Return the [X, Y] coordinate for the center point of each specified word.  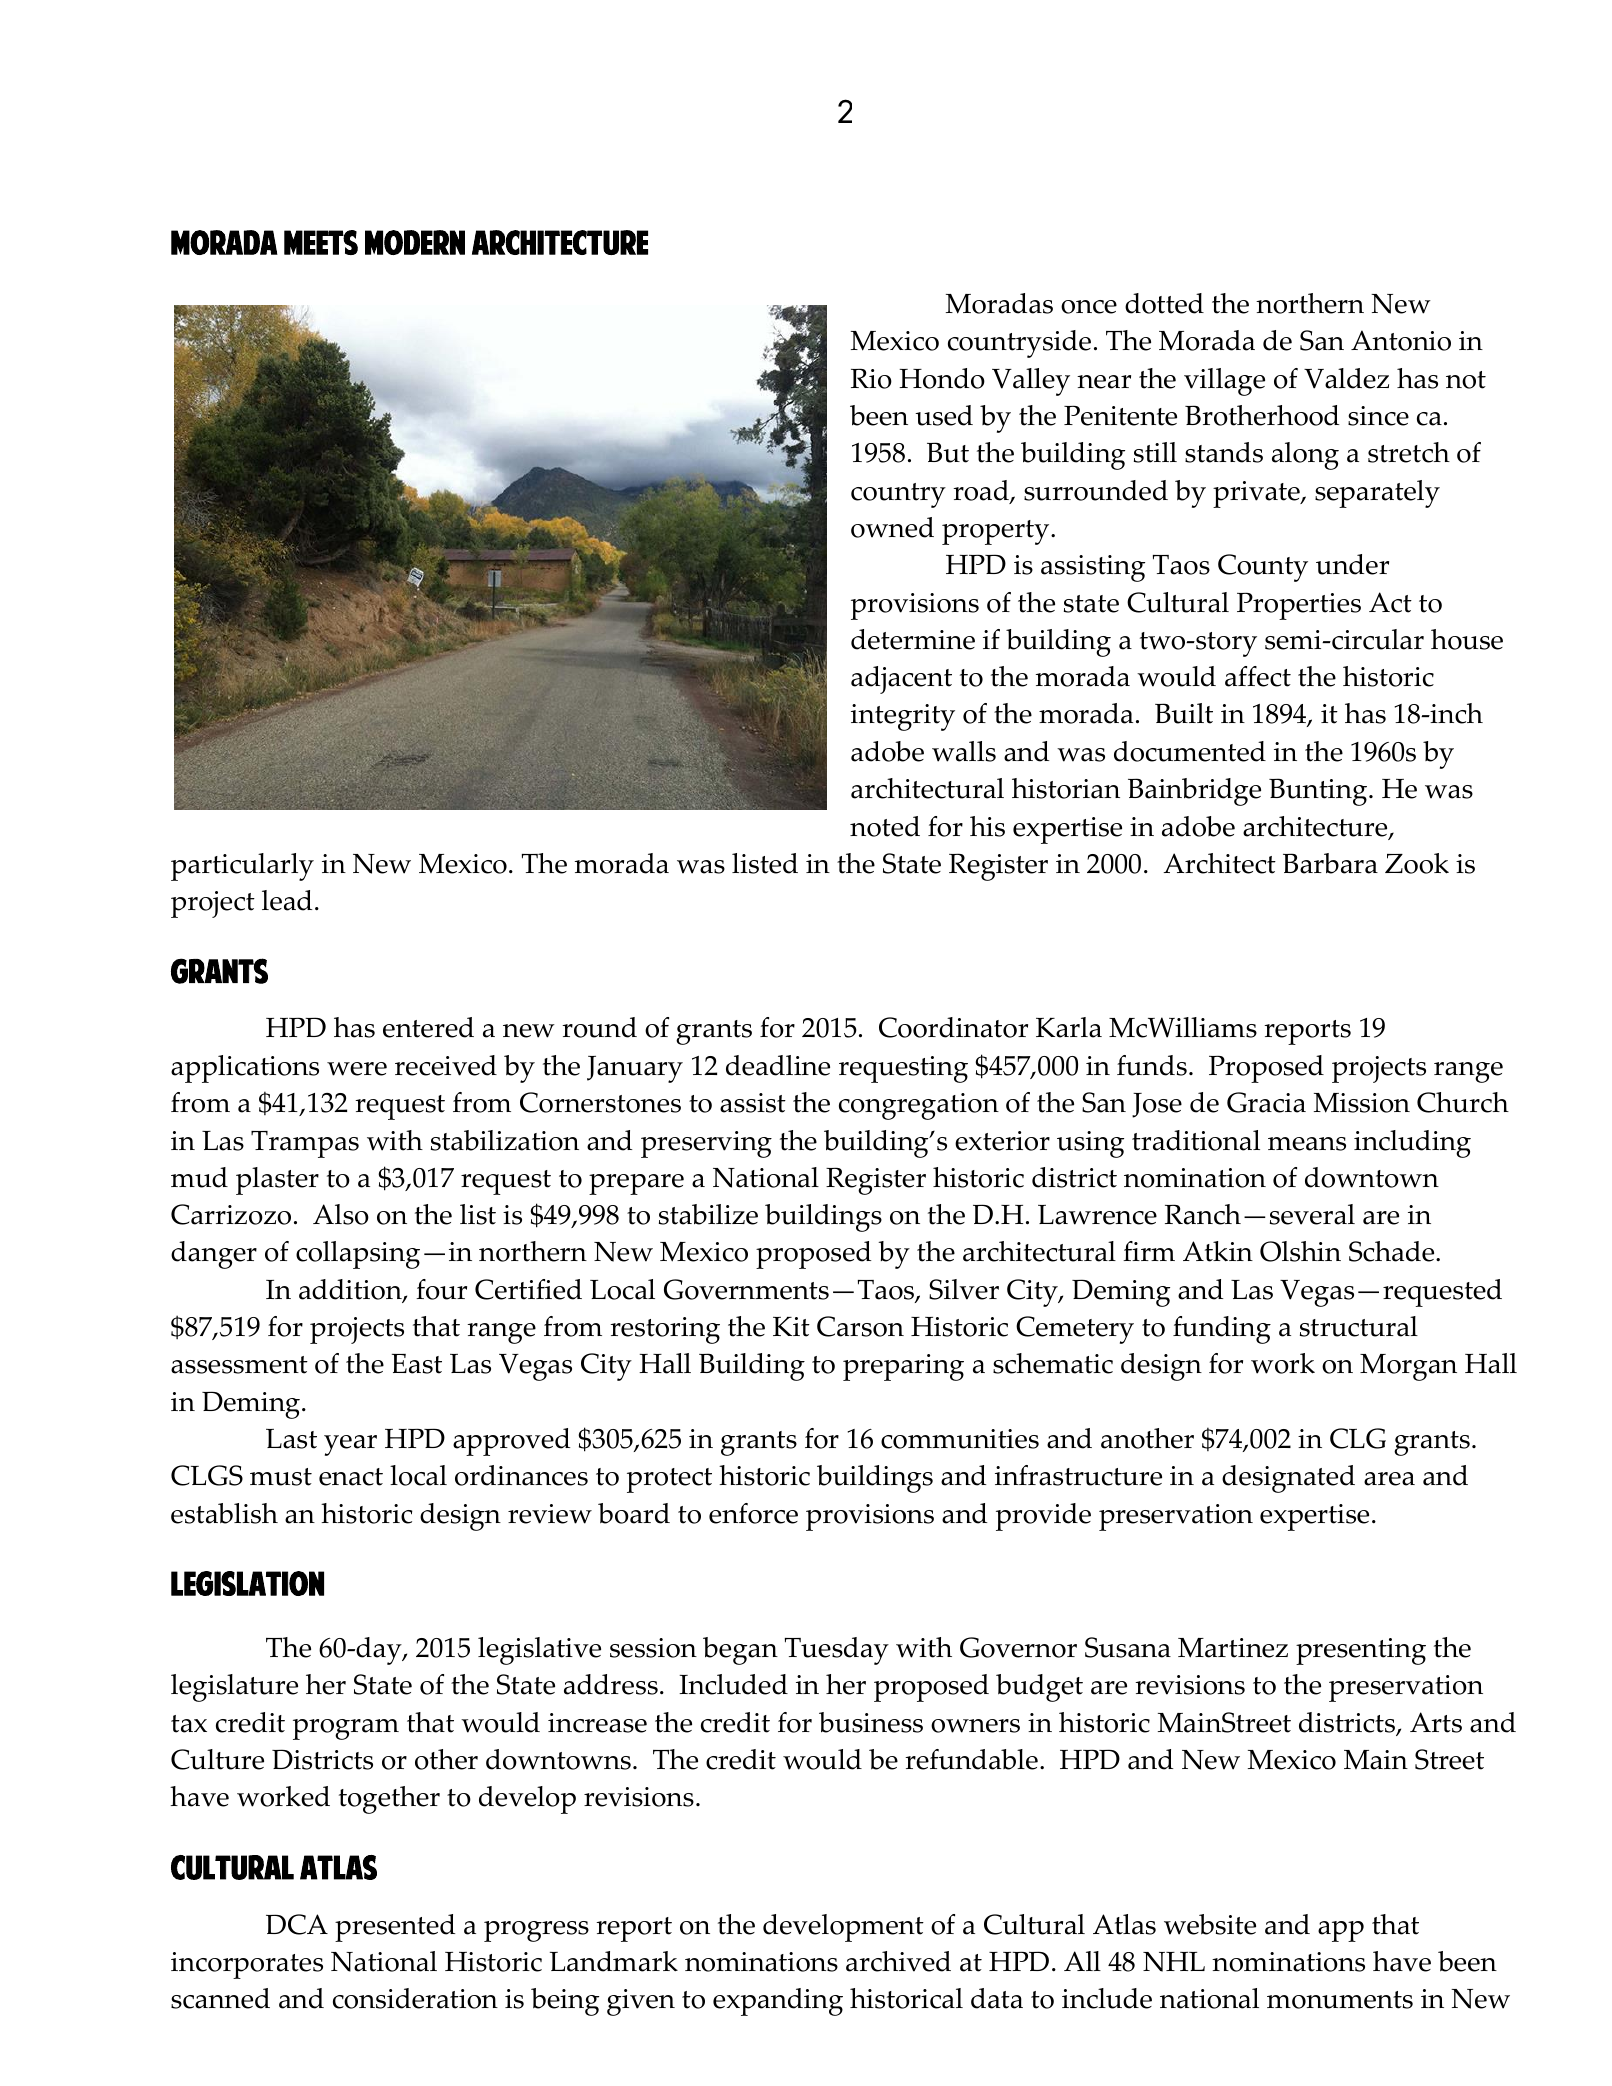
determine [913, 639]
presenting [1361, 1651]
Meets [321, 242]
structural [1359, 1326]
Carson [860, 1326]
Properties [1299, 606]
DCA [297, 1924]
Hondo [942, 378]
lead [287, 900]
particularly [242, 867]
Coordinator [953, 1027]
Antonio [1401, 340]
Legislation [247, 1583]
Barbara [1330, 863]
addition [351, 1290]
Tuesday [837, 1651]
